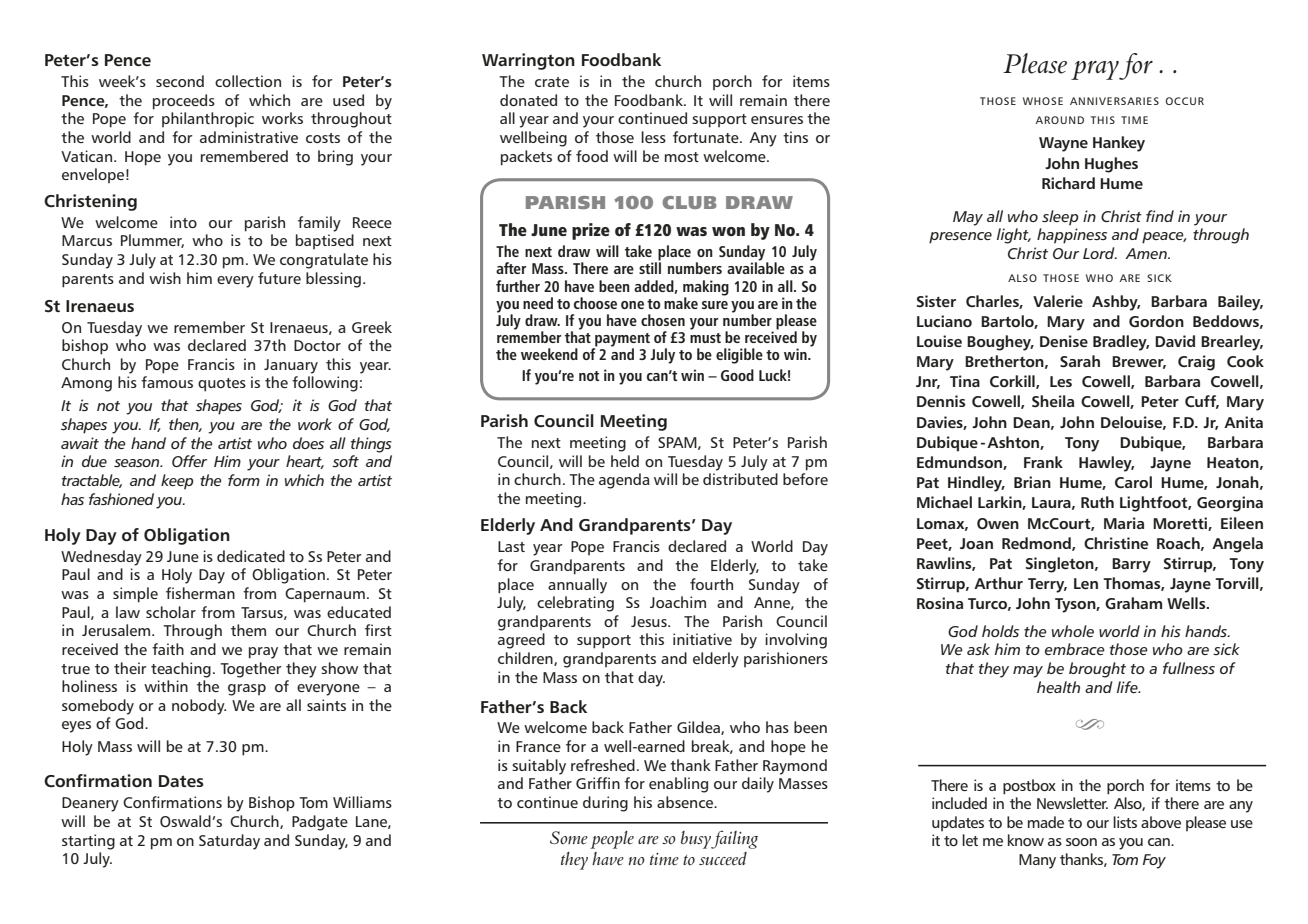 Image resolution: width=1308 pixels, height=924 pixels. What do you see at coordinates (229, 842) in the screenshot?
I see `Saturday` at bounding box center [229, 842].
